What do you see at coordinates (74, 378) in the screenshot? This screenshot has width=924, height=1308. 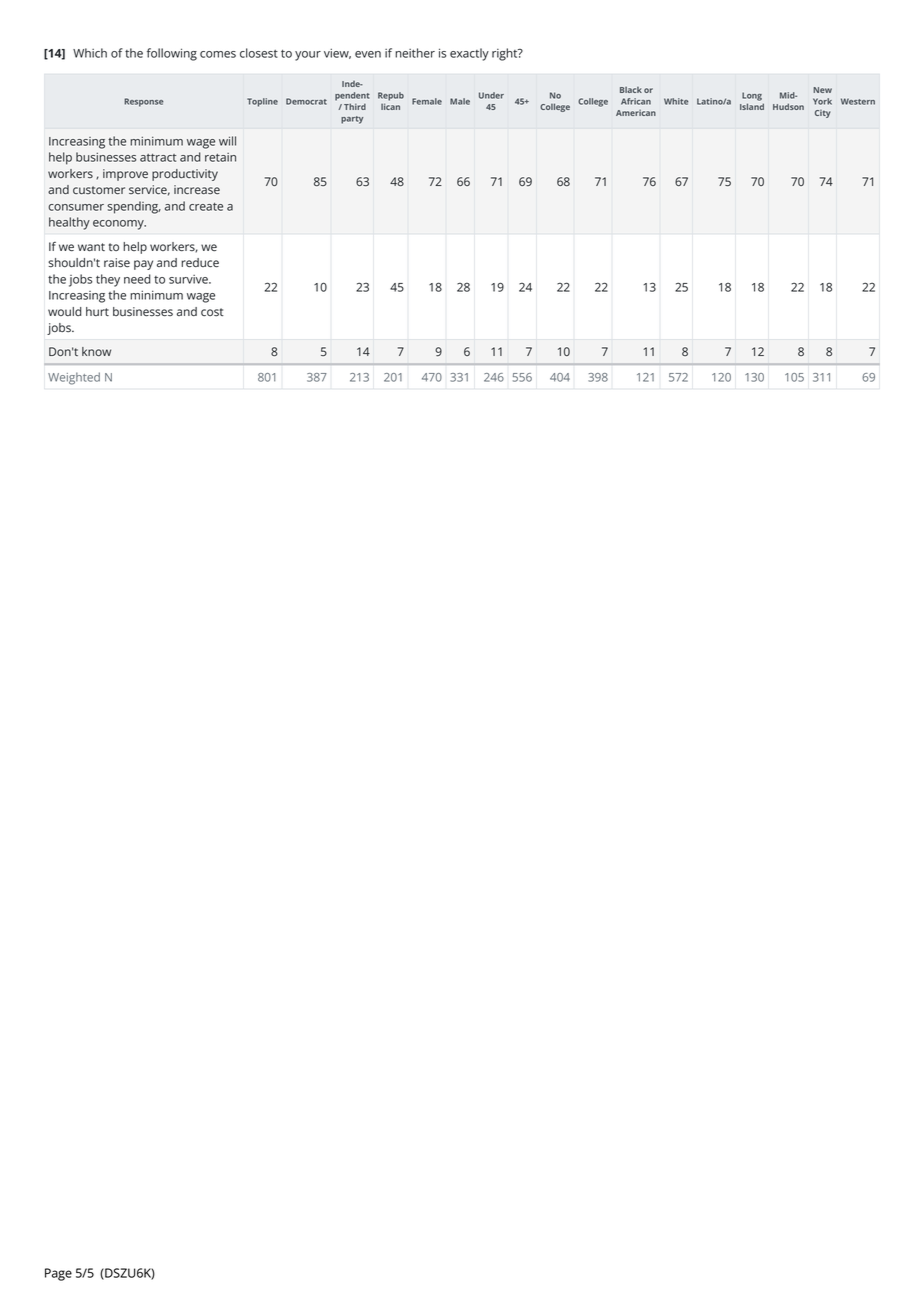 I see `Weighted` at bounding box center [74, 378].
